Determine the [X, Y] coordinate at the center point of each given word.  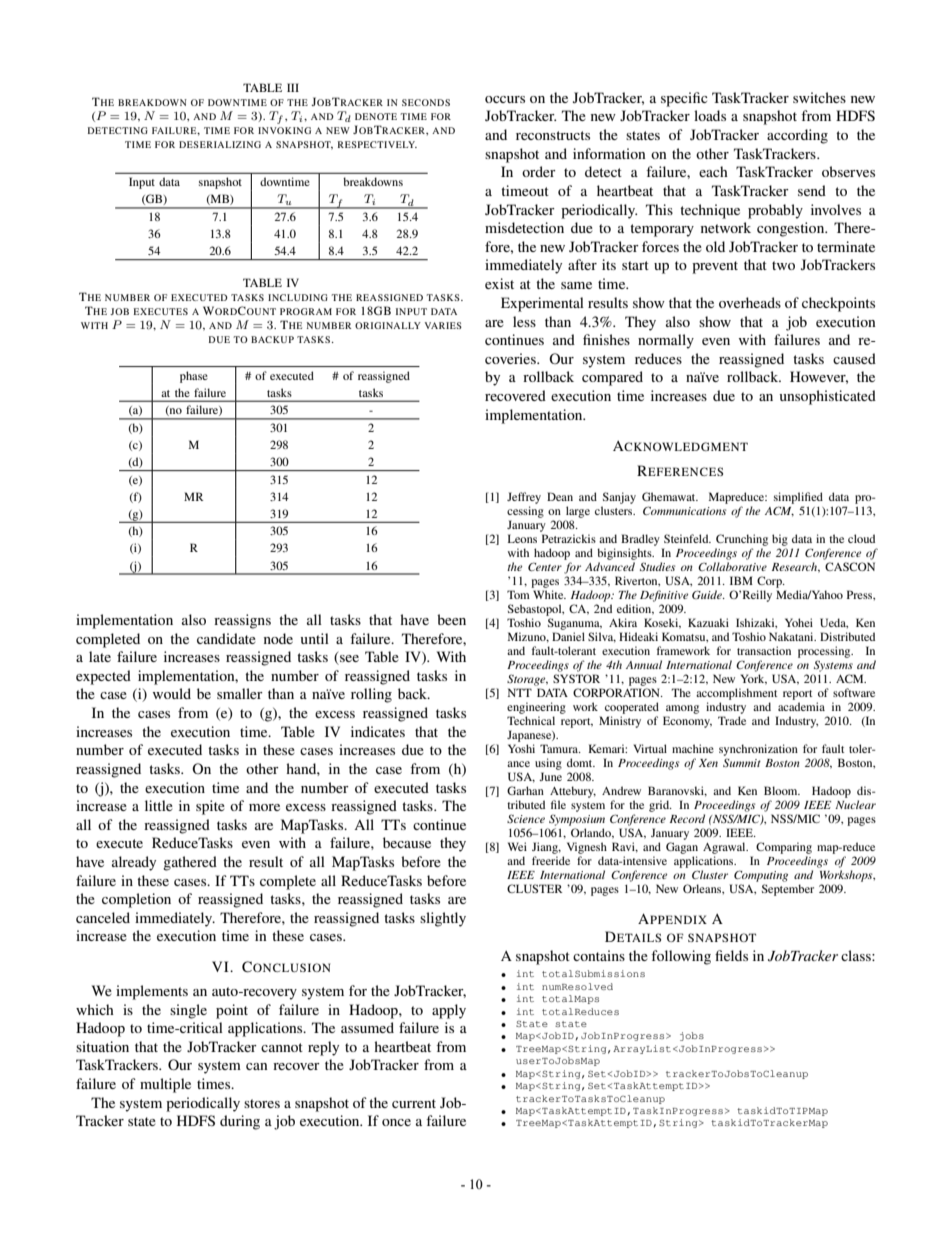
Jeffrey [524, 498]
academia [801, 706]
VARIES [443, 325]
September [788, 890]
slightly [443, 919]
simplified [798, 498]
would [172, 693]
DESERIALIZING [220, 144]
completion [136, 900]
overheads [750, 302]
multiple [165, 1085]
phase [194, 377]
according [797, 136]
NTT [520, 692]
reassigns [242, 621]
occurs [505, 99]
